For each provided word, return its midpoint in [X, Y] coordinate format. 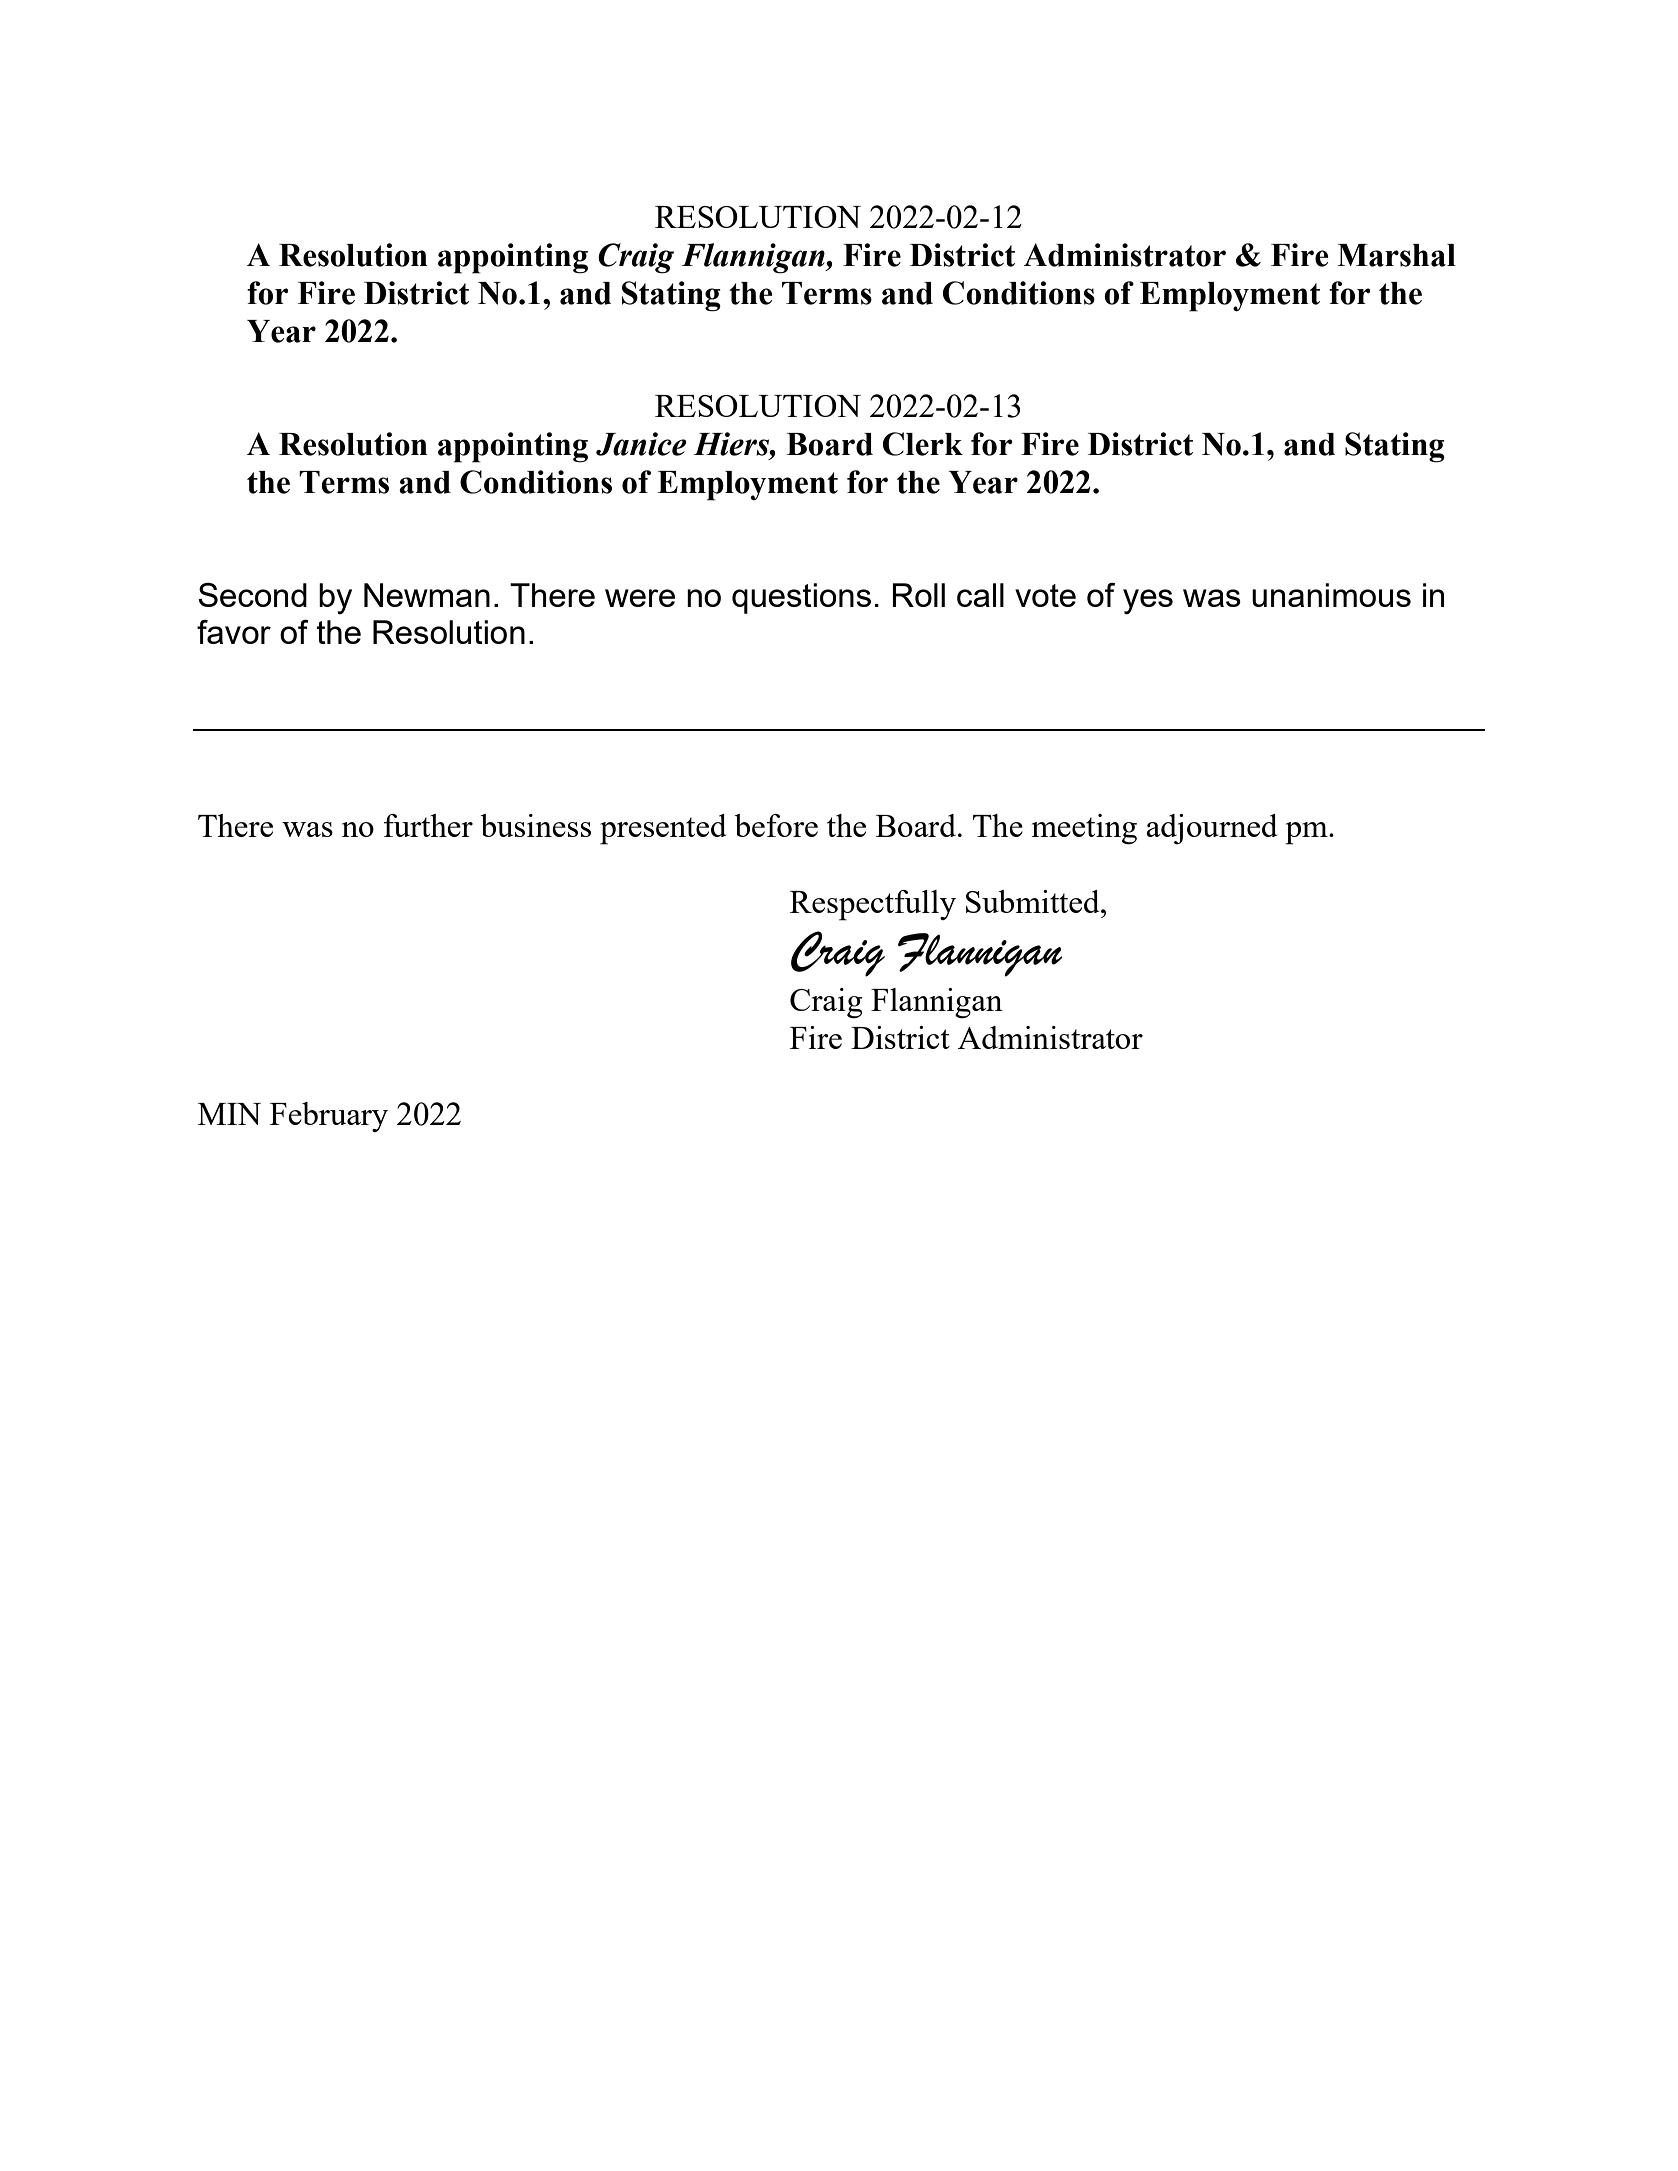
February [329, 1117]
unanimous [1331, 595]
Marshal [1396, 255]
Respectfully [873, 905]
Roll [918, 595]
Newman [427, 595]
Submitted [1034, 901]
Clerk [923, 444]
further [428, 825]
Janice [641, 444]
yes [1148, 602]
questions [801, 598]
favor [234, 632]
